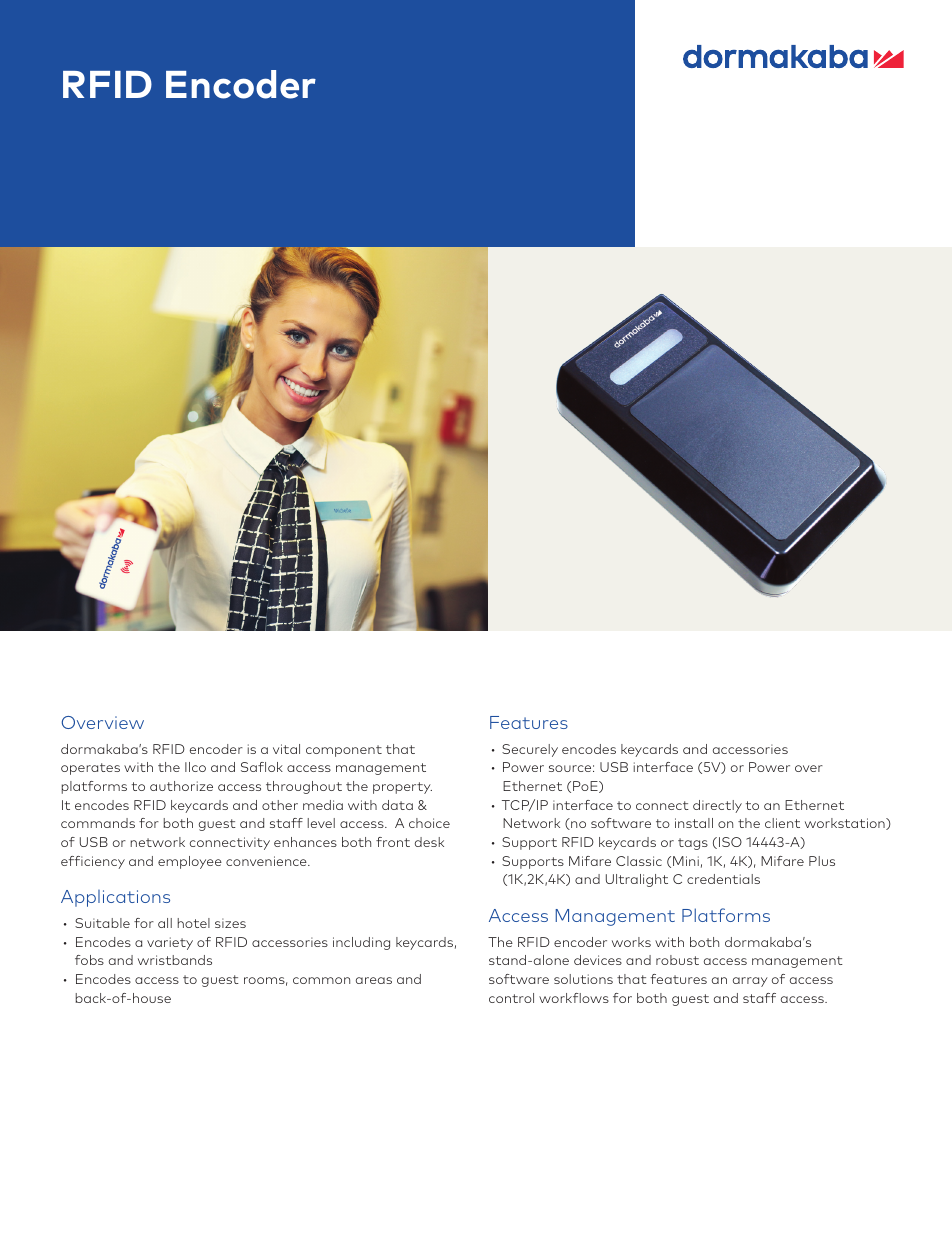  Describe the element at coordinates (717, 806) in the image. I see `directly` at that location.
